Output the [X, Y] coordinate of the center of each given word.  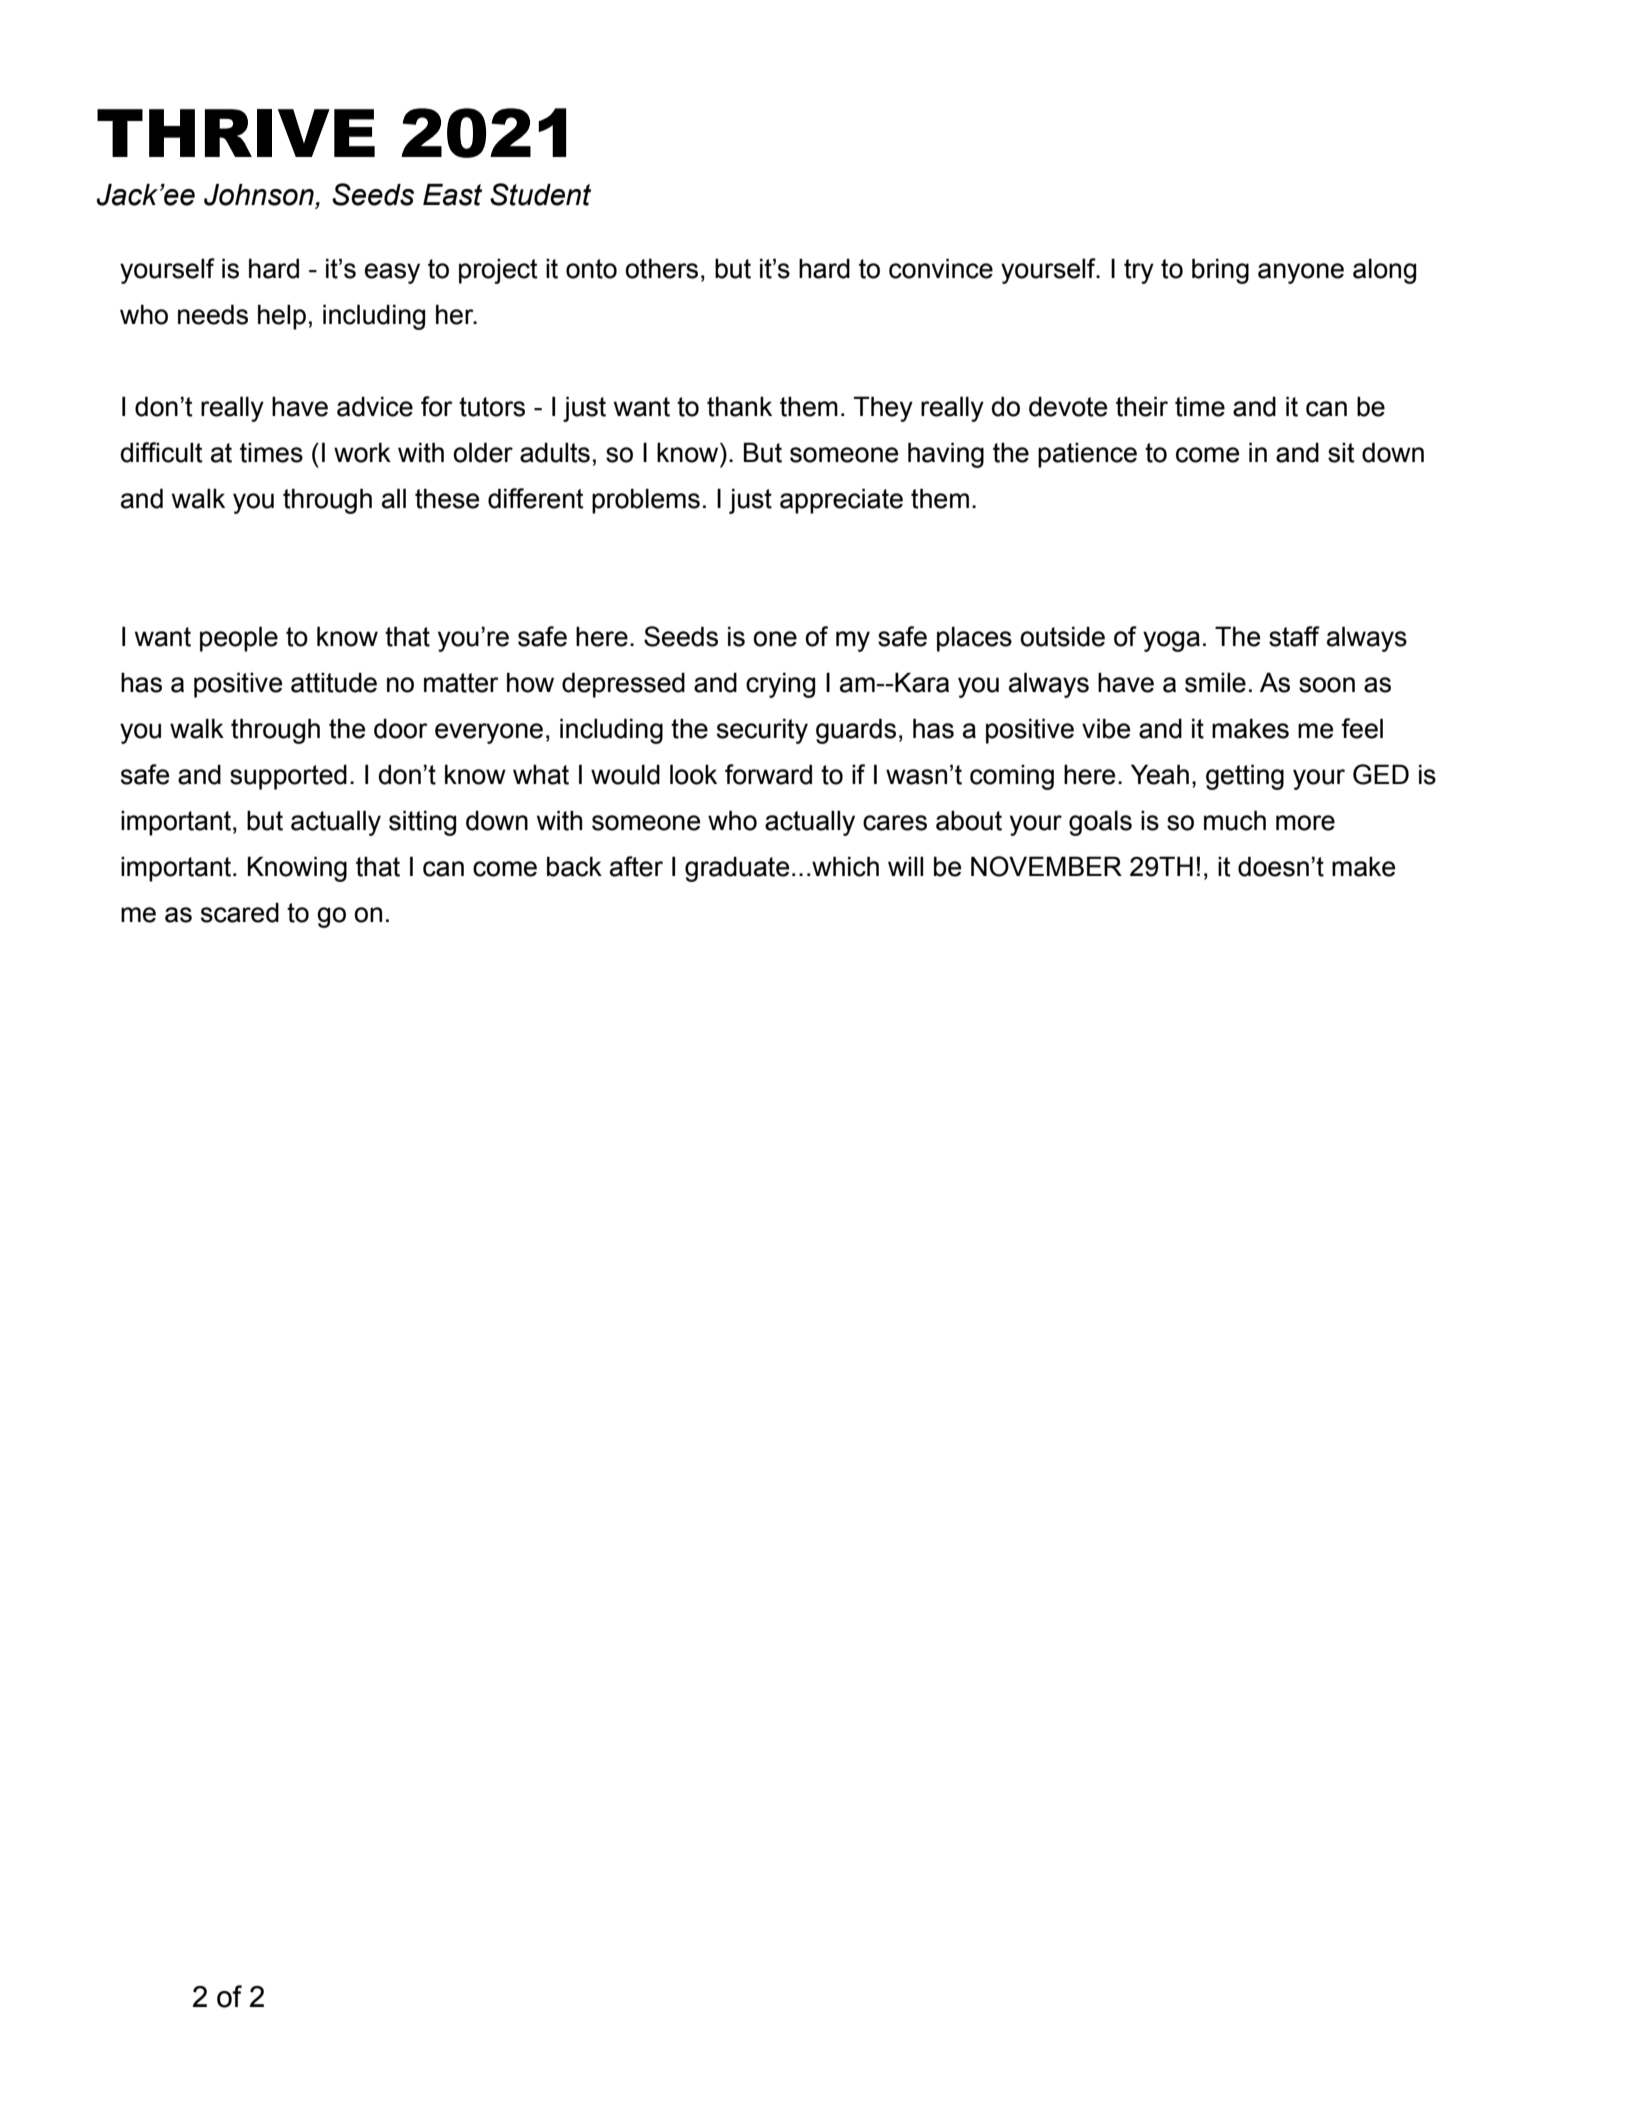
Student [540, 194]
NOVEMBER [1046, 866]
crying [780, 685]
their [1142, 406]
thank [739, 406]
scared [240, 912]
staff [1294, 636]
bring [1220, 271]
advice [375, 406]
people [239, 639]
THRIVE [236, 133]
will [905, 866]
